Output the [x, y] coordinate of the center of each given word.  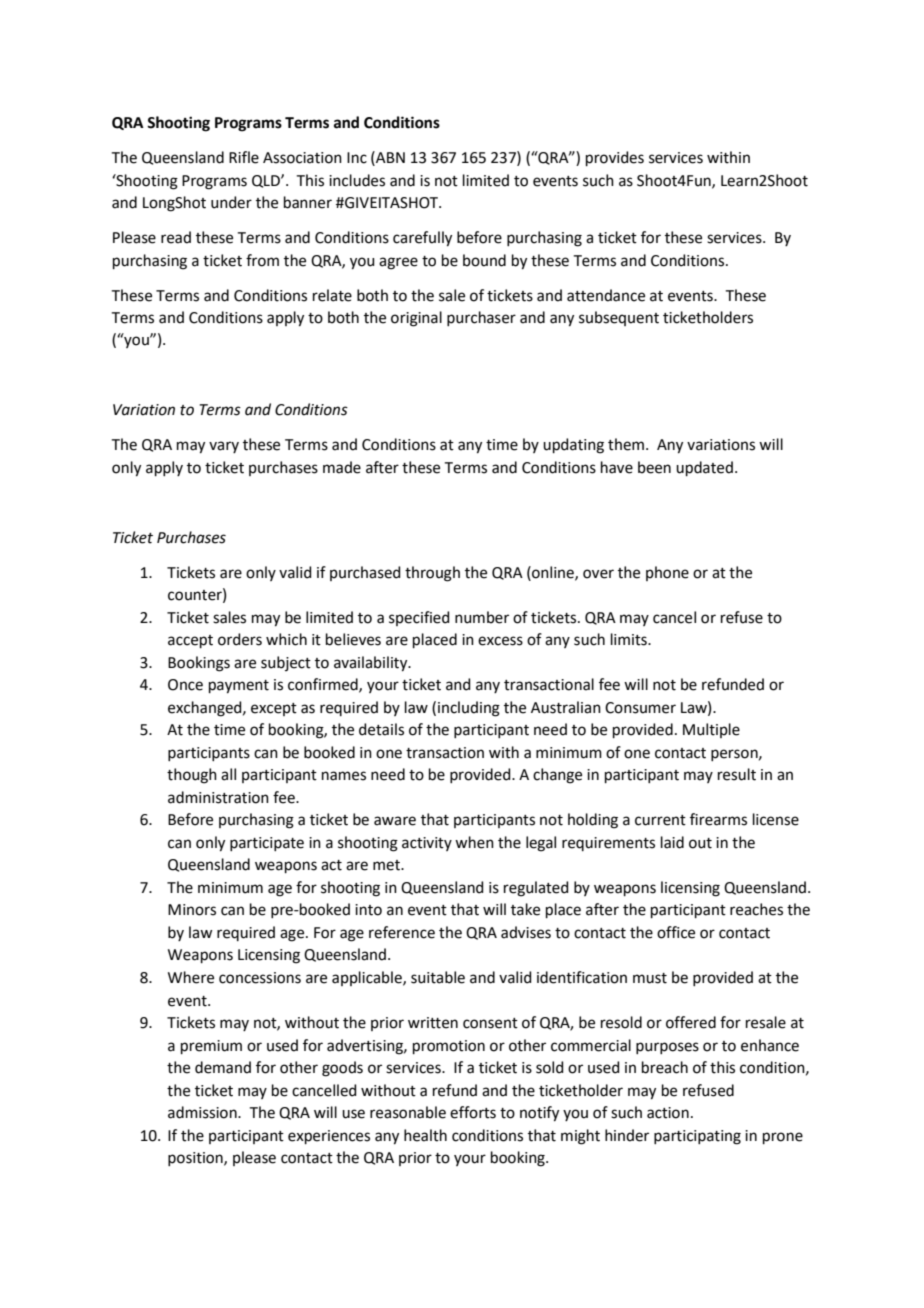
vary [224, 447]
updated [704, 468]
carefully [422, 239]
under [231, 202]
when [474, 842]
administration [218, 797]
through [432, 574]
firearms [718, 819]
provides [615, 158]
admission [203, 1112]
